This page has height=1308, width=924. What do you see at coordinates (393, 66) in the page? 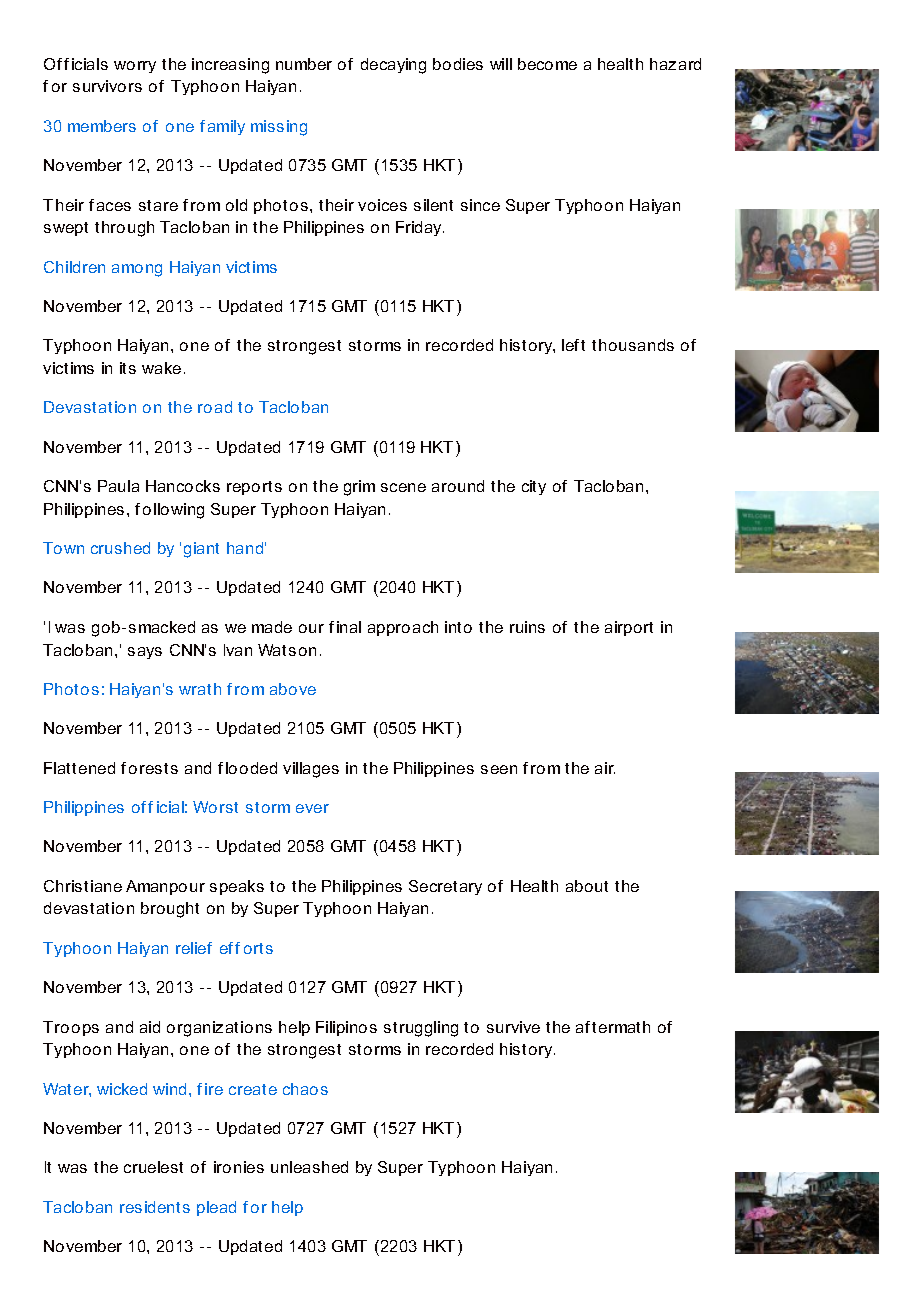
I see `decaying` at bounding box center [393, 66].
